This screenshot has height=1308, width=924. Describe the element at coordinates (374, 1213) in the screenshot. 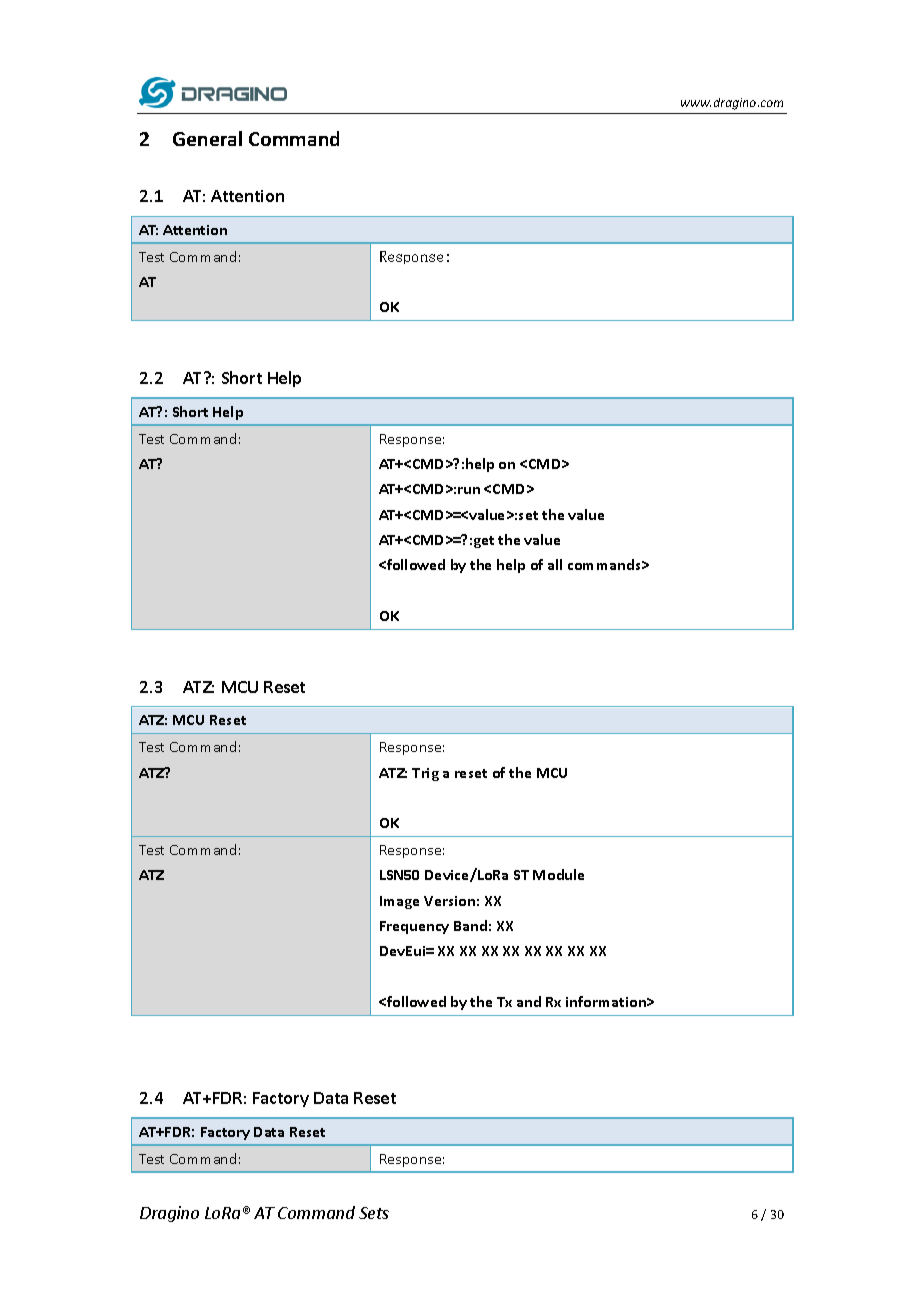

I see `Sets` at that location.
